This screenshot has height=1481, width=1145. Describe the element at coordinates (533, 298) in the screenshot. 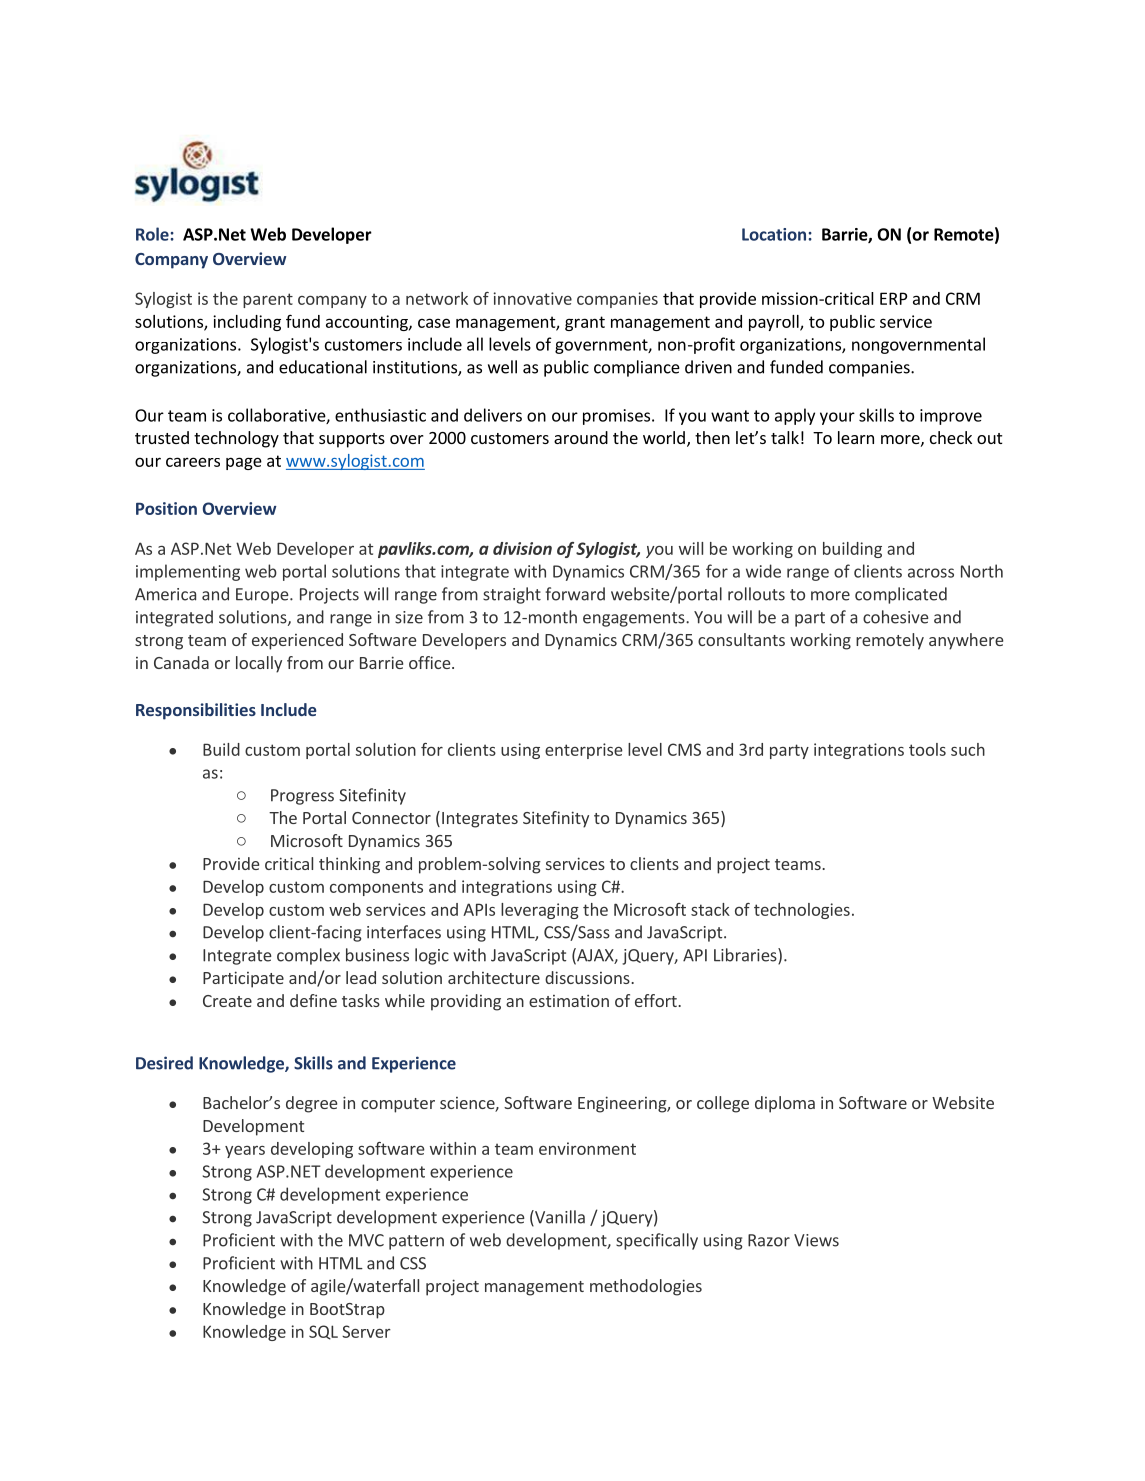

I see `innovative` at that location.
